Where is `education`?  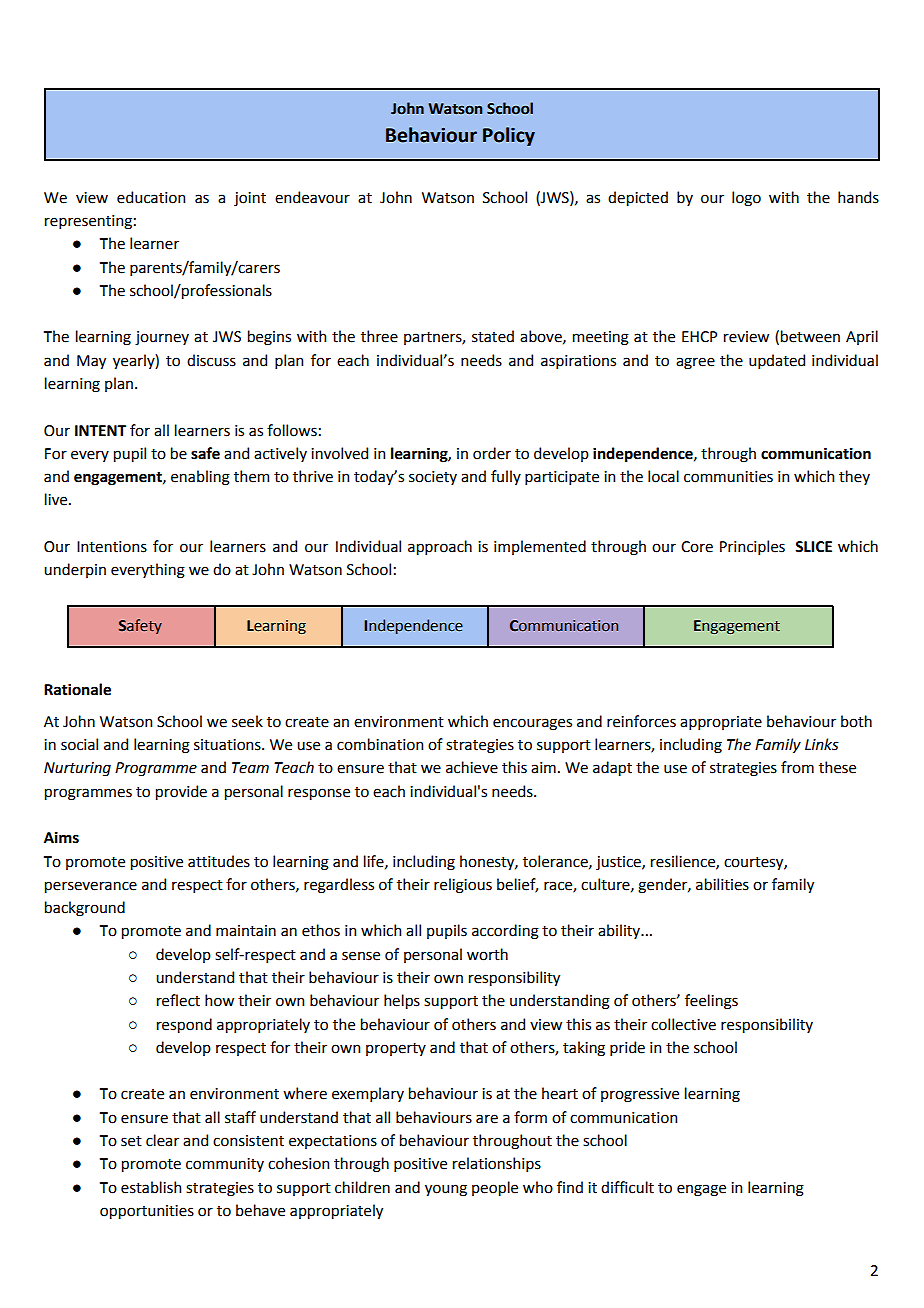
education is located at coordinates (151, 197).
